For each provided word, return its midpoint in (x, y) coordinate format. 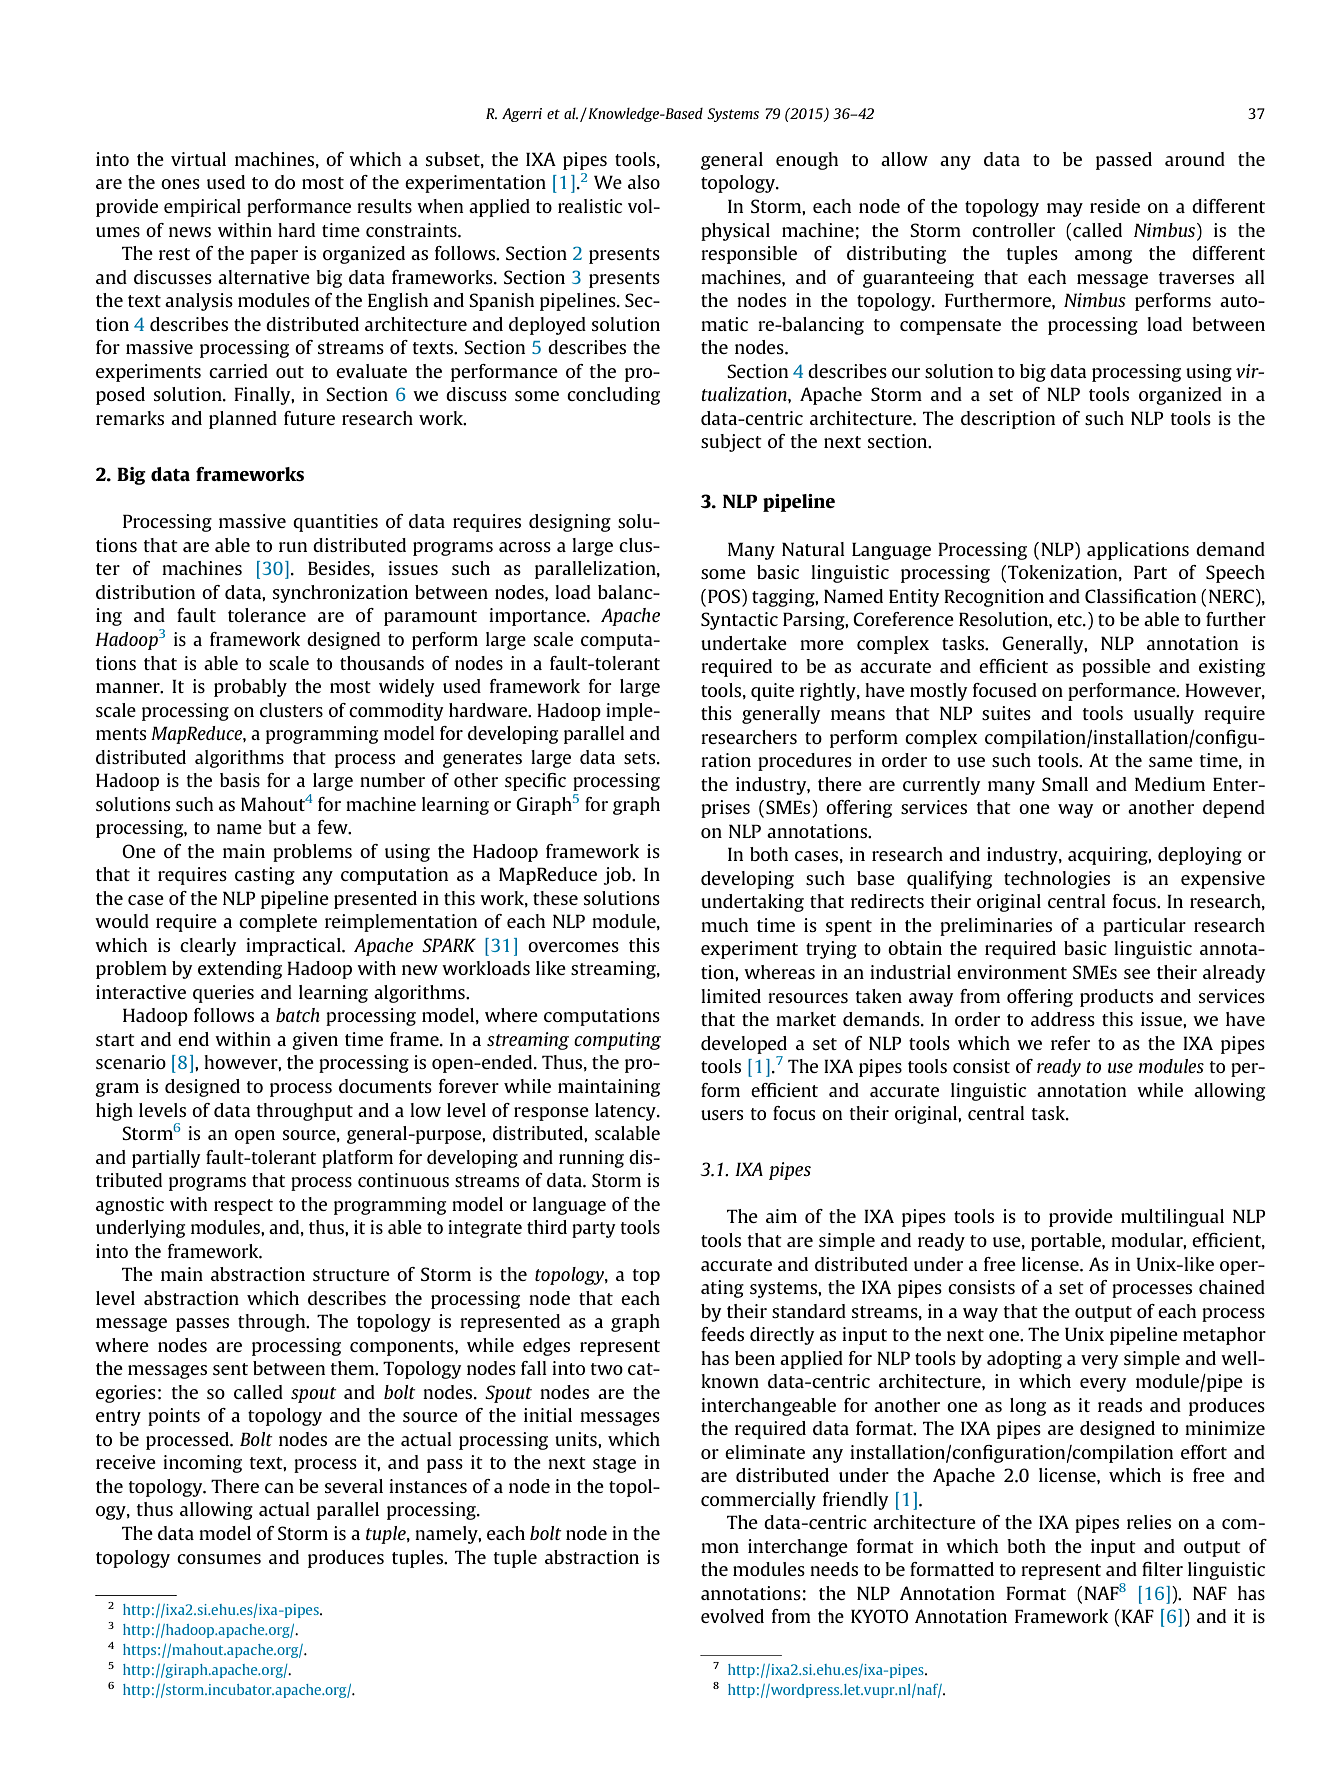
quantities (335, 523)
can (279, 1488)
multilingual (1172, 1218)
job (618, 876)
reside (1115, 206)
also (644, 182)
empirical (202, 208)
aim (781, 1216)
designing (570, 523)
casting (265, 876)
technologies (1057, 880)
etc (1070, 620)
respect (243, 1207)
